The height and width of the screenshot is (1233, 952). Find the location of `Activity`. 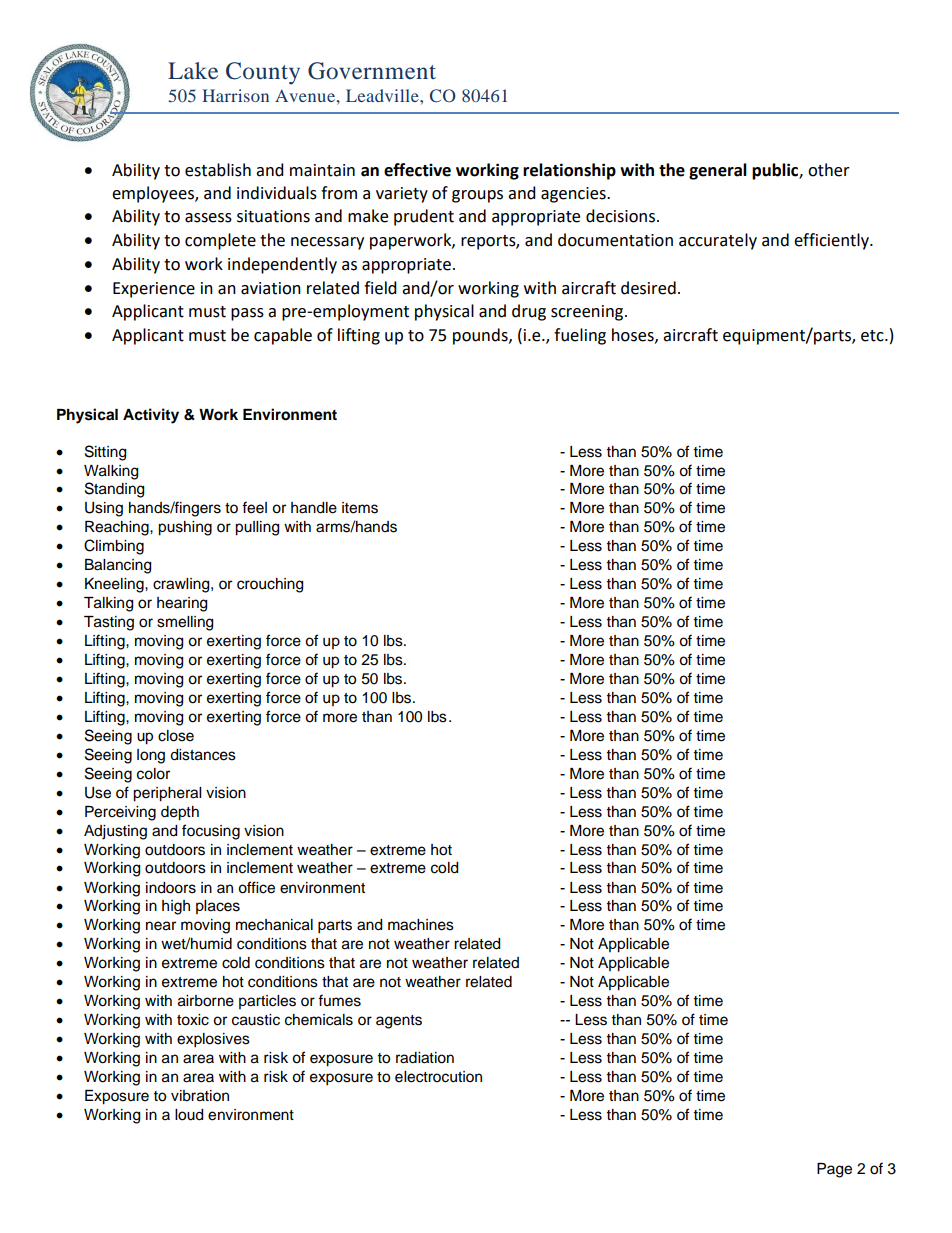

Activity is located at coordinates (151, 416).
